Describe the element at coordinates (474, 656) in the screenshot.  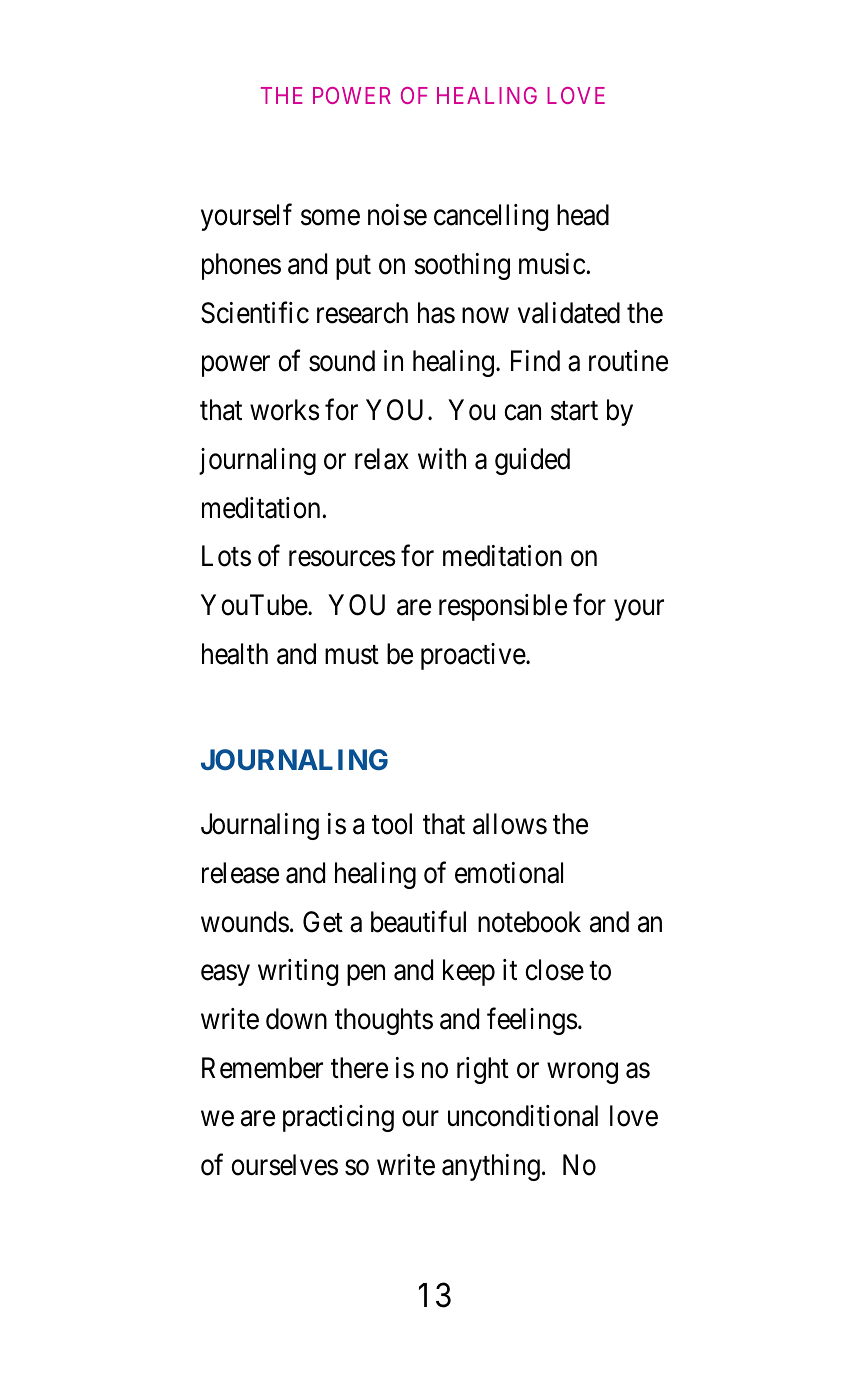
I see `proactive` at that location.
